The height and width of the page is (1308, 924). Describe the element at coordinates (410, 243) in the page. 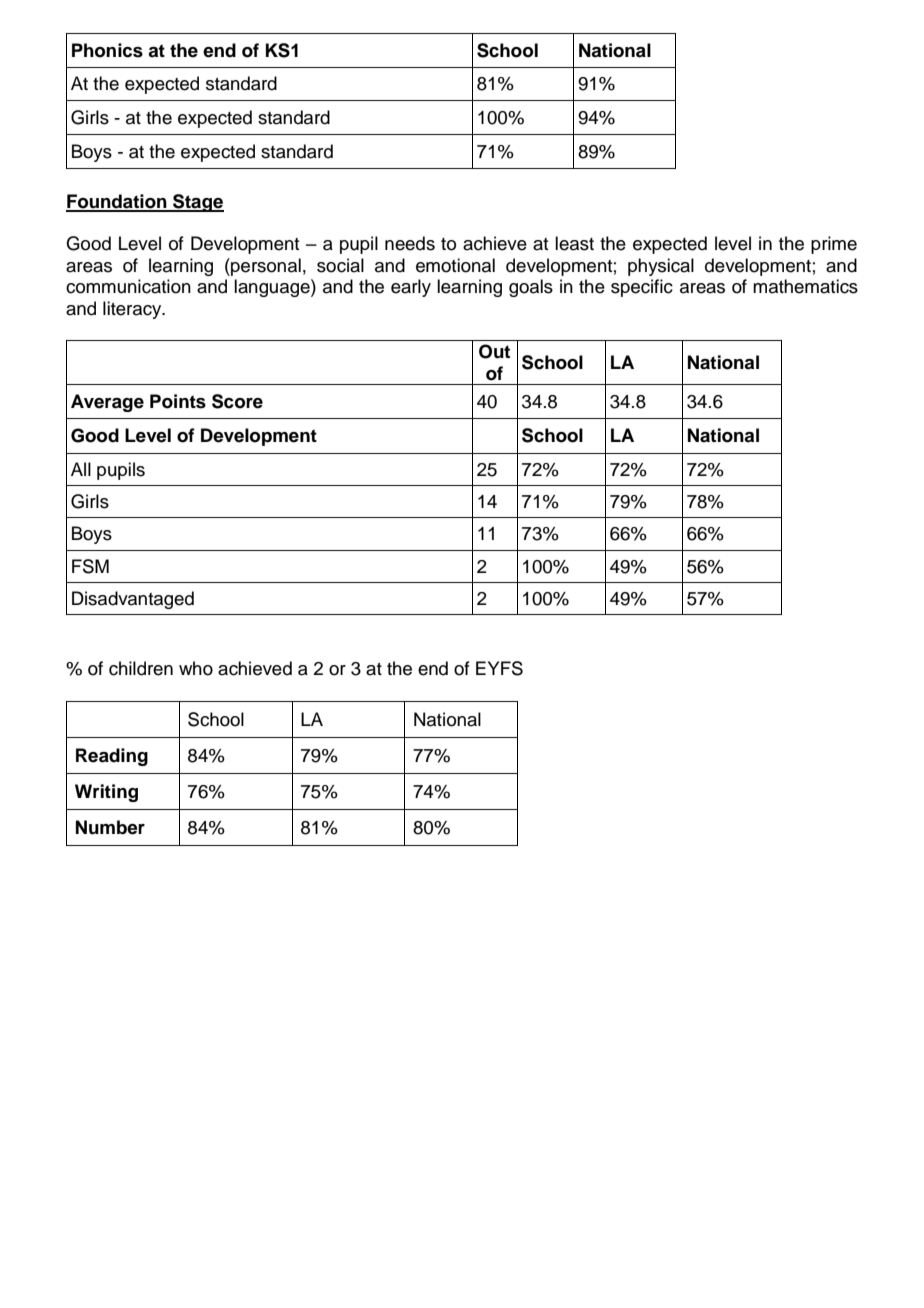

I see `needs` at that location.
